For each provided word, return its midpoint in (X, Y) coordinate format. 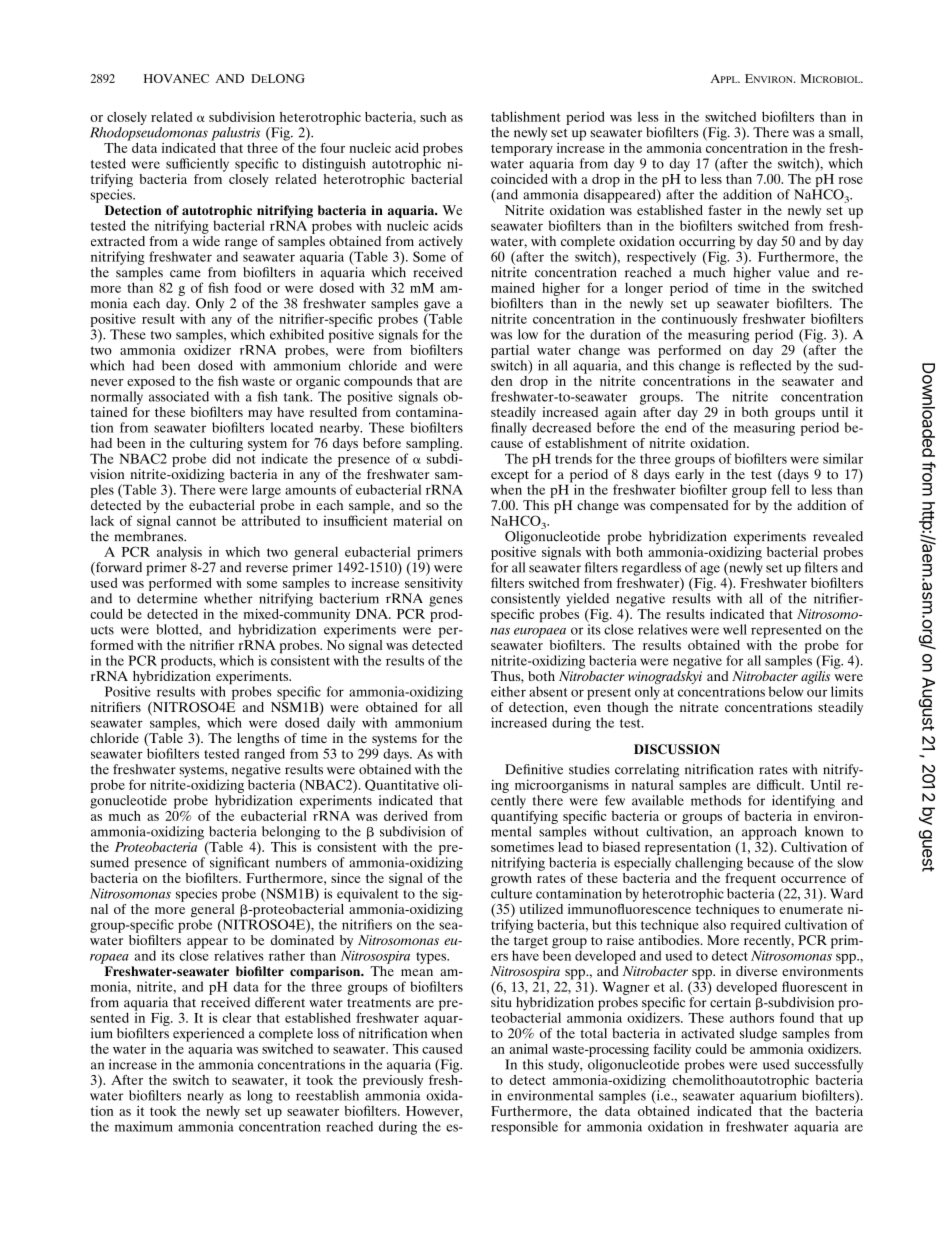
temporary (522, 150)
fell (780, 489)
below (786, 691)
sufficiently (197, 165)
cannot (196, 521)
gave (437, 307)
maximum (144, 1126)
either (508, 691)
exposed (151, 384)
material (417, 520)
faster (725, 210)
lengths (258, 741)
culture (511, 893)
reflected (765, 365)
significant (240, 864)
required (755, 925)
